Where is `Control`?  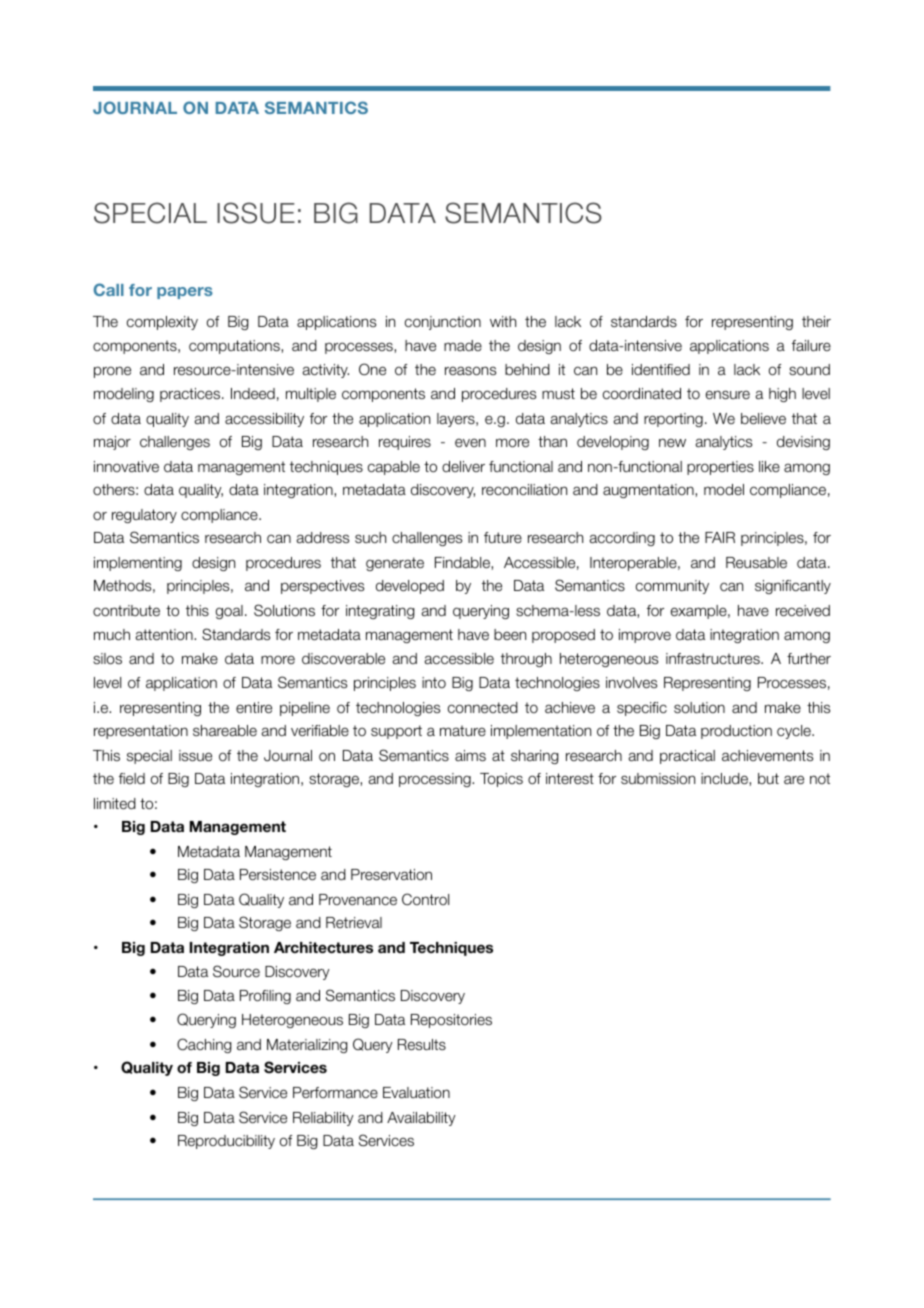 Control is located at coordinates (425, 899).
